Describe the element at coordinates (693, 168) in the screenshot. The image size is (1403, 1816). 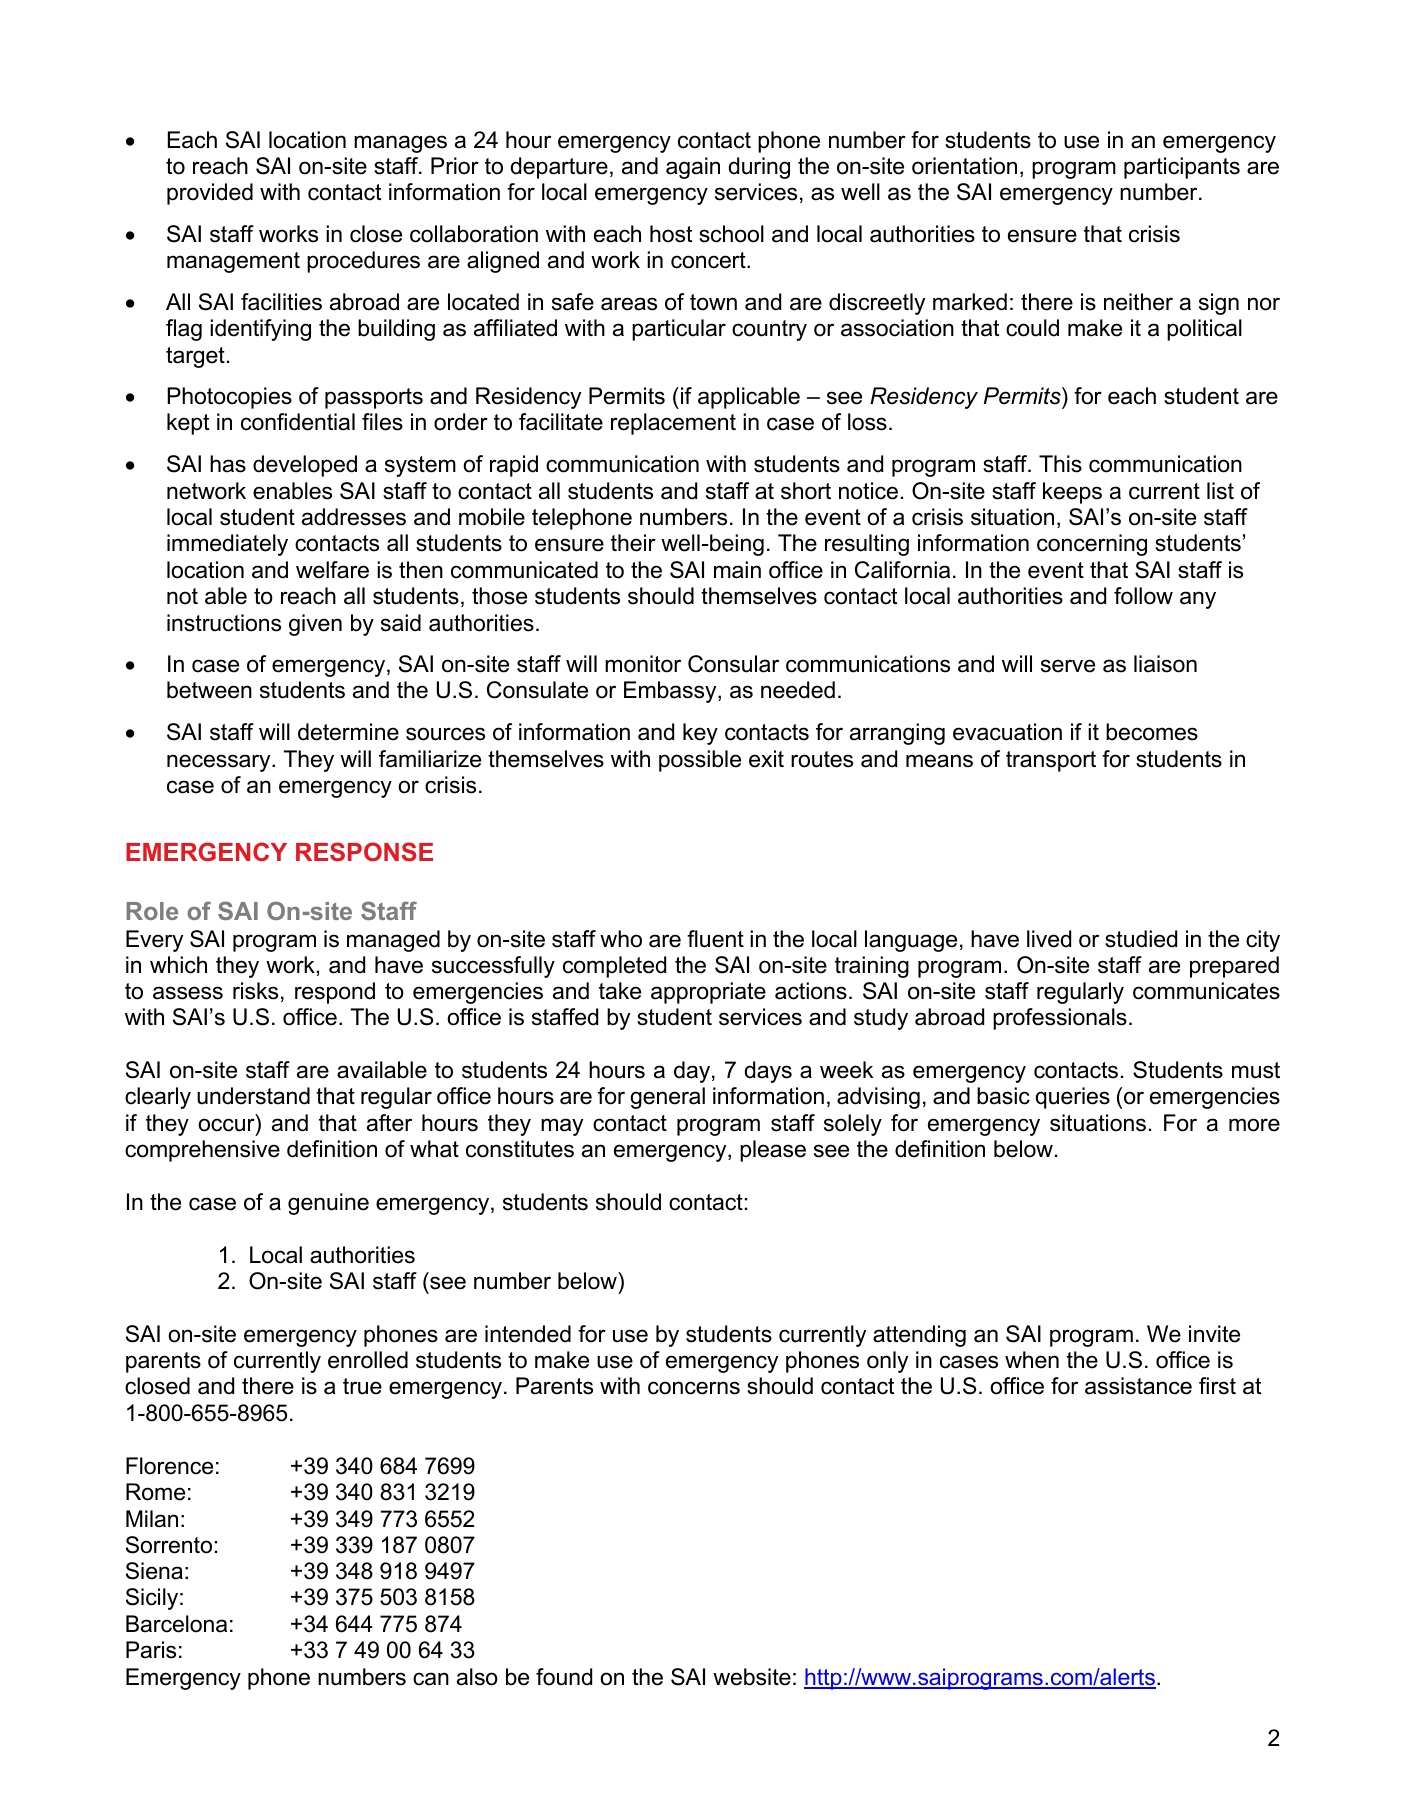
I see `again` at that location.
